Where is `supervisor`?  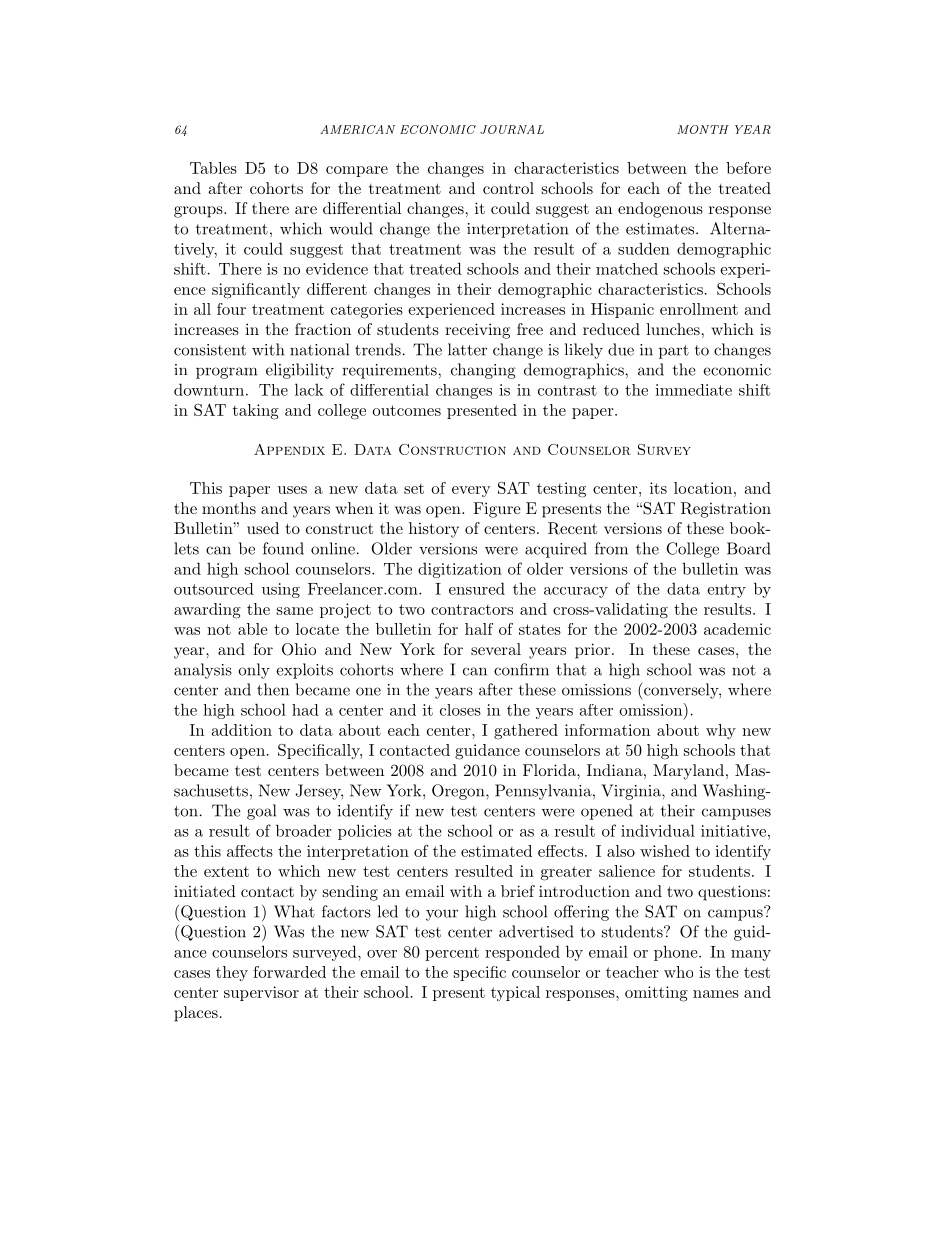
supervisor is located at coordinates (261, 993).
